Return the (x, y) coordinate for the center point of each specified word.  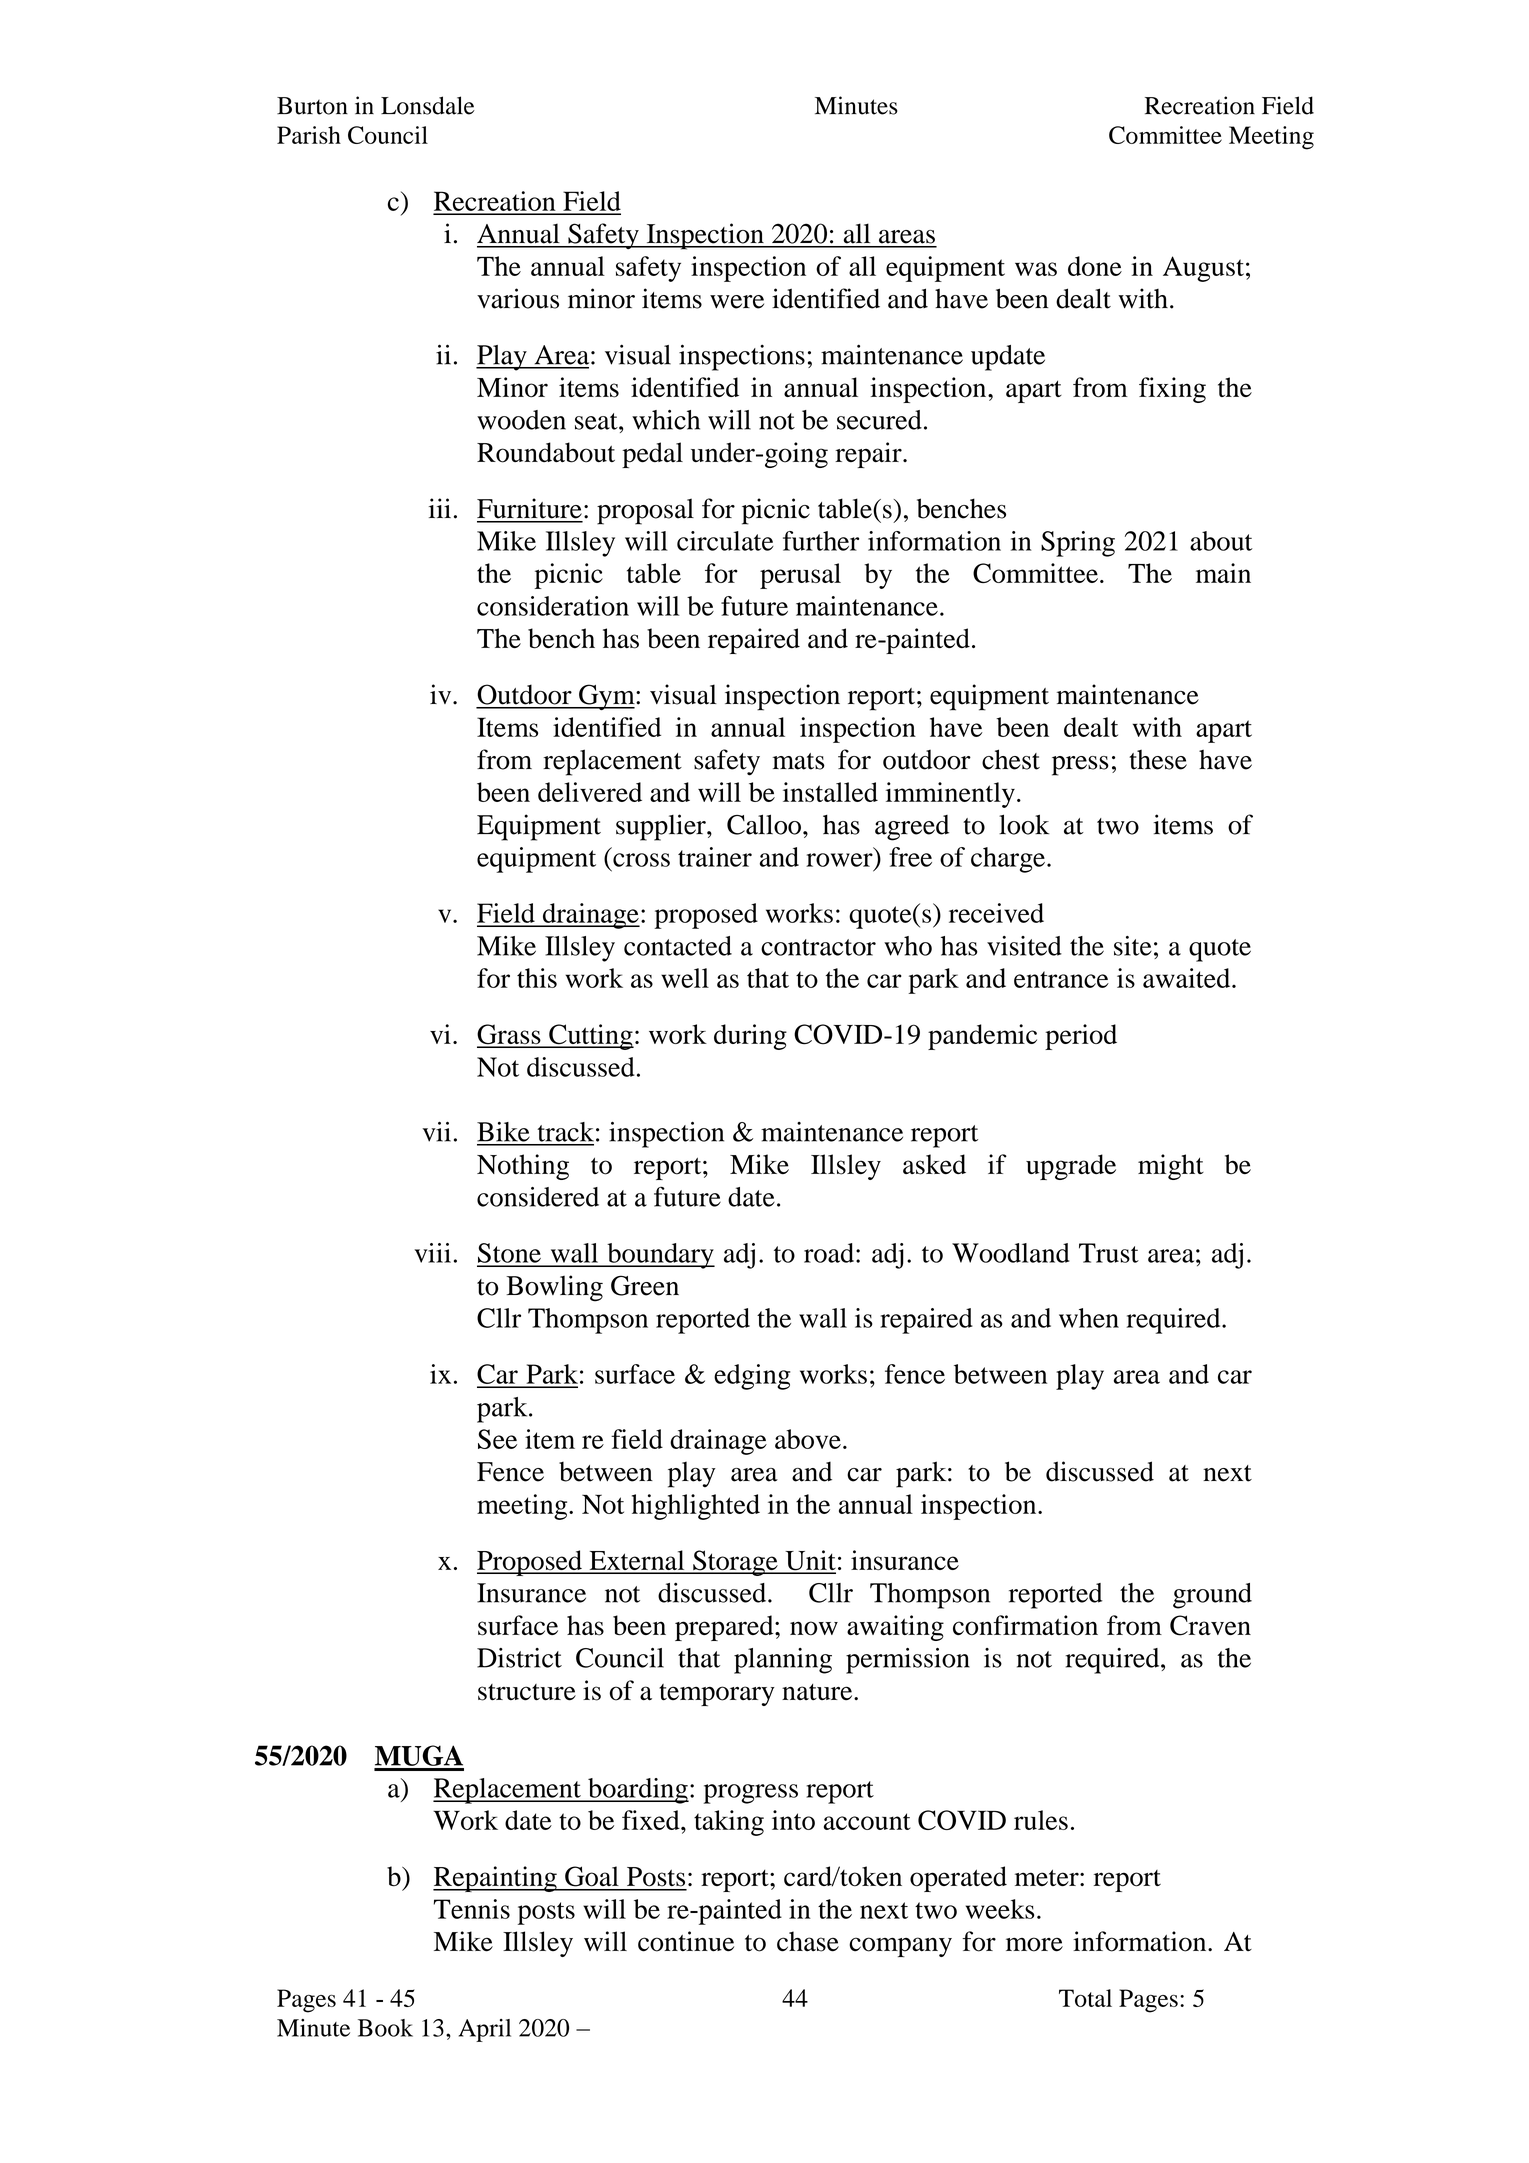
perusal (800, 576)
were (737, 302)
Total (1085, 1998)
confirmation (1025, 1625)
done (1095, 266)
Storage (735, 1563)
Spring (1078, 544)
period (1081, 1037)
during (750, 1037)
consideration (553, 606)
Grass (510, 1035)
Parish (309, 135)
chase (808, 1941)
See (497, 1439)
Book (385, 2028)
